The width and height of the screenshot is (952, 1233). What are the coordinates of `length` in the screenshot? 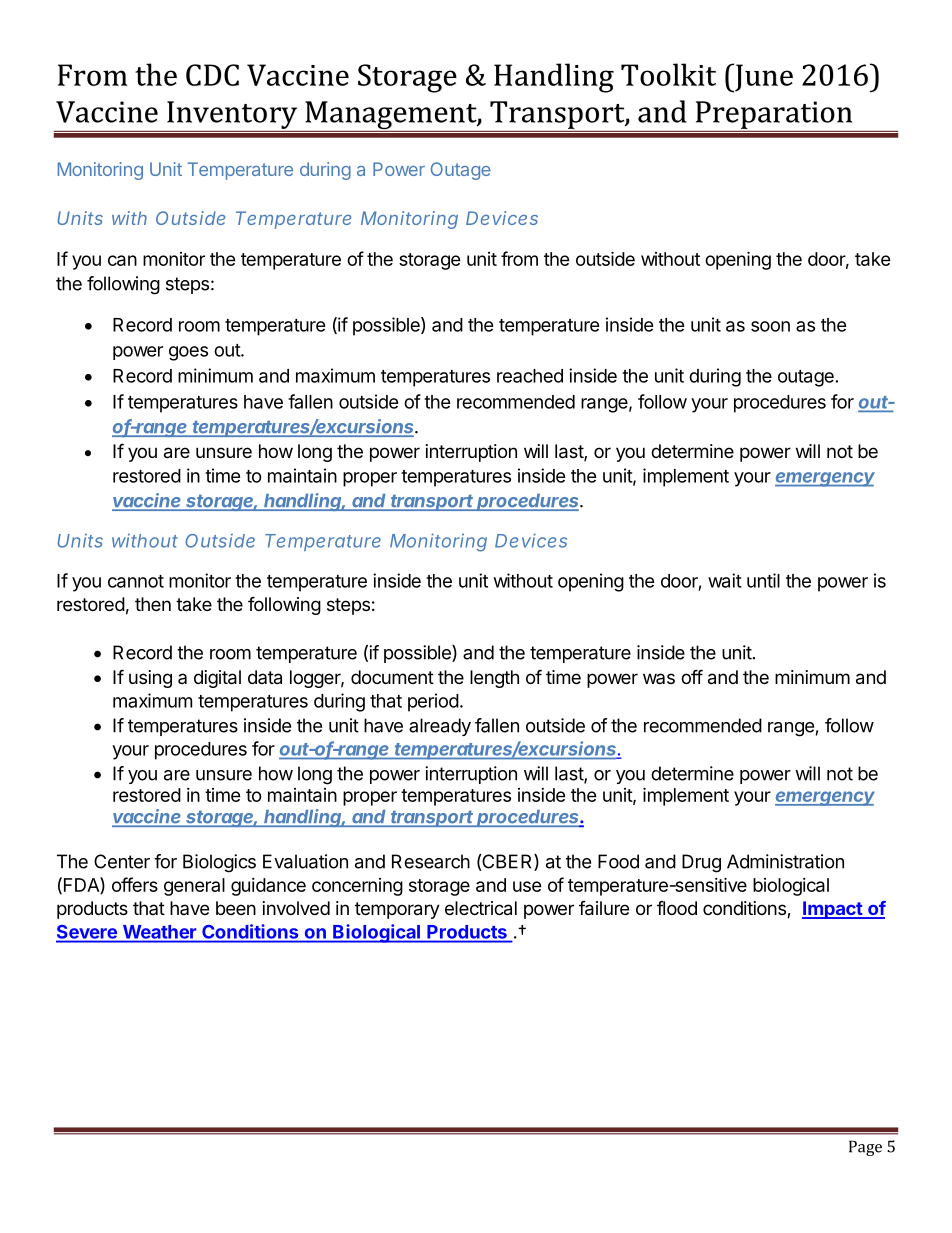 It's located at (494, 679).
